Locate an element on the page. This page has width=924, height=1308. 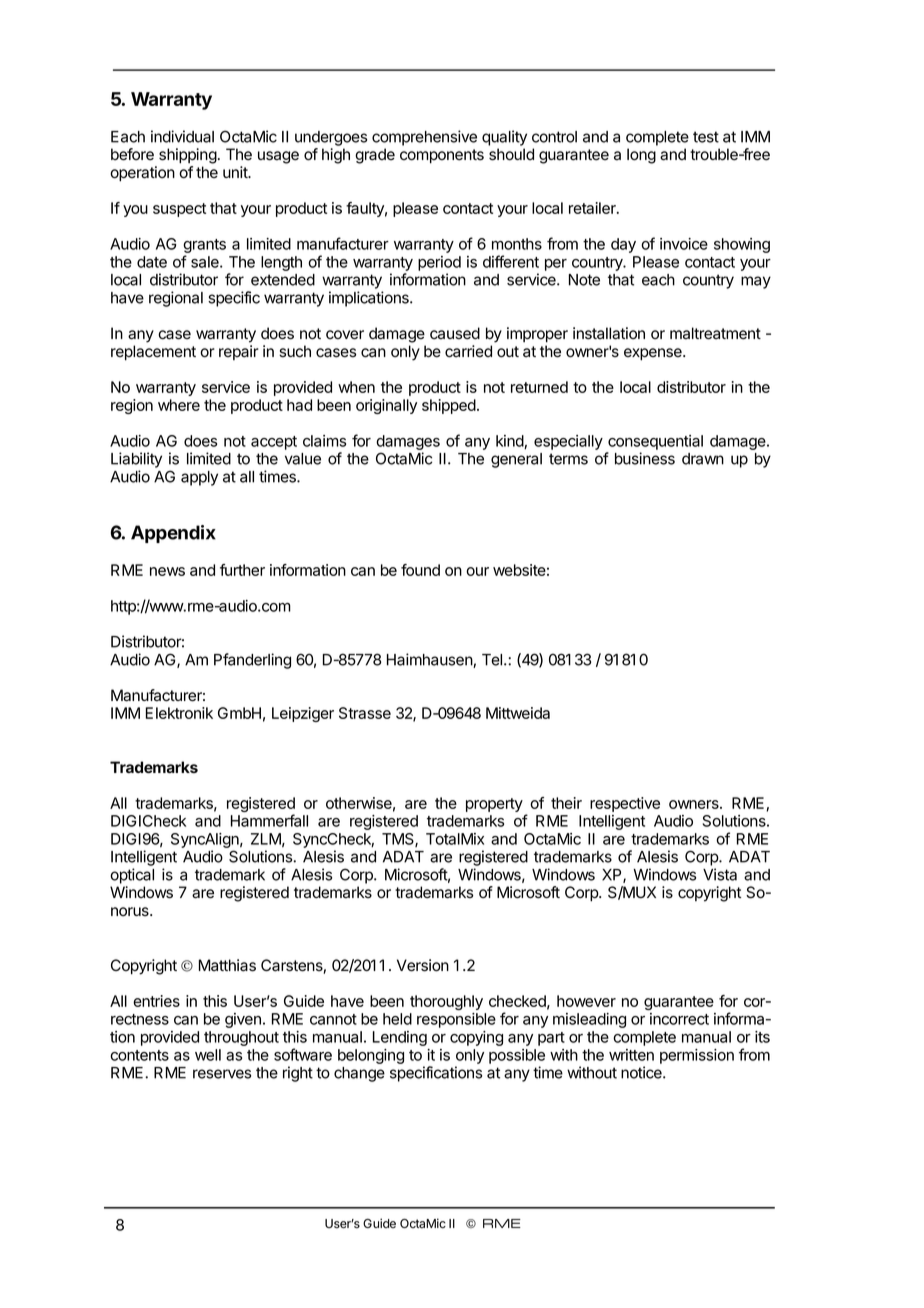
respective is located at coordinates (625, 804).
